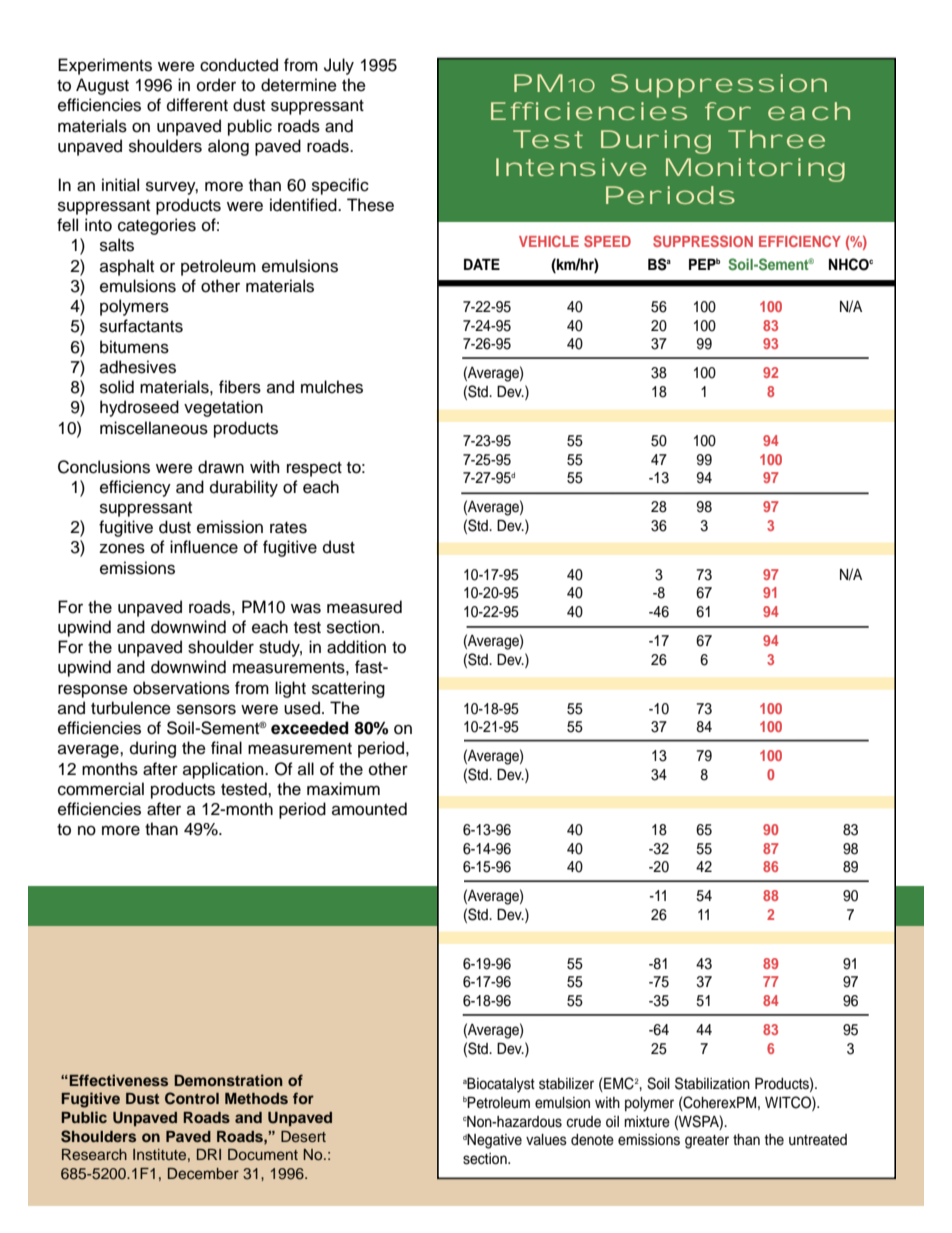 Image resolution: width=952 pixels, height=1233 pixels. Describe the element at coordinates (712, 1083) in the document. I see `Stabilization` at that location.
